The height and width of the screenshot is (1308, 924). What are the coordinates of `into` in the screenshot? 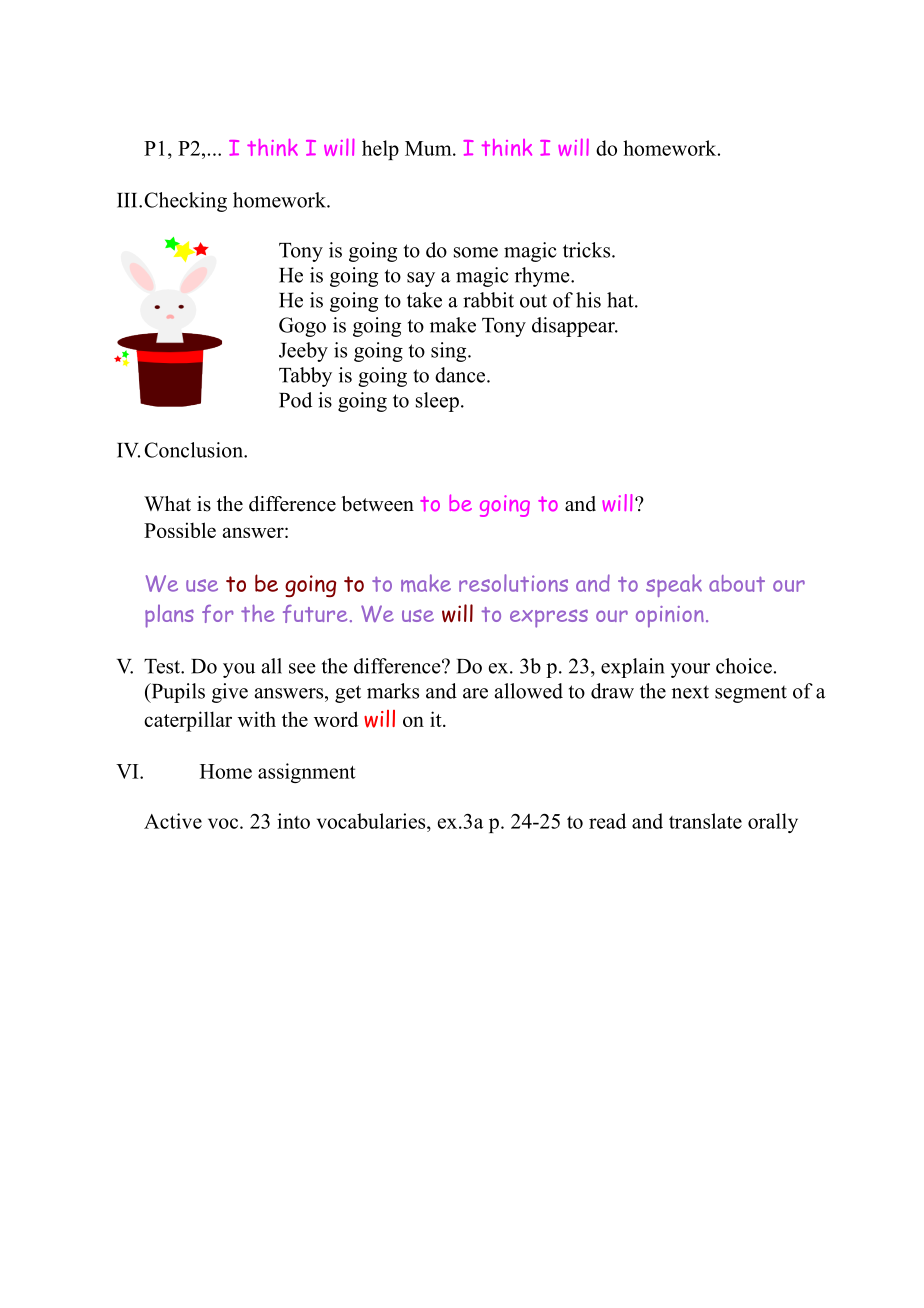 It's located at (293, 821).
